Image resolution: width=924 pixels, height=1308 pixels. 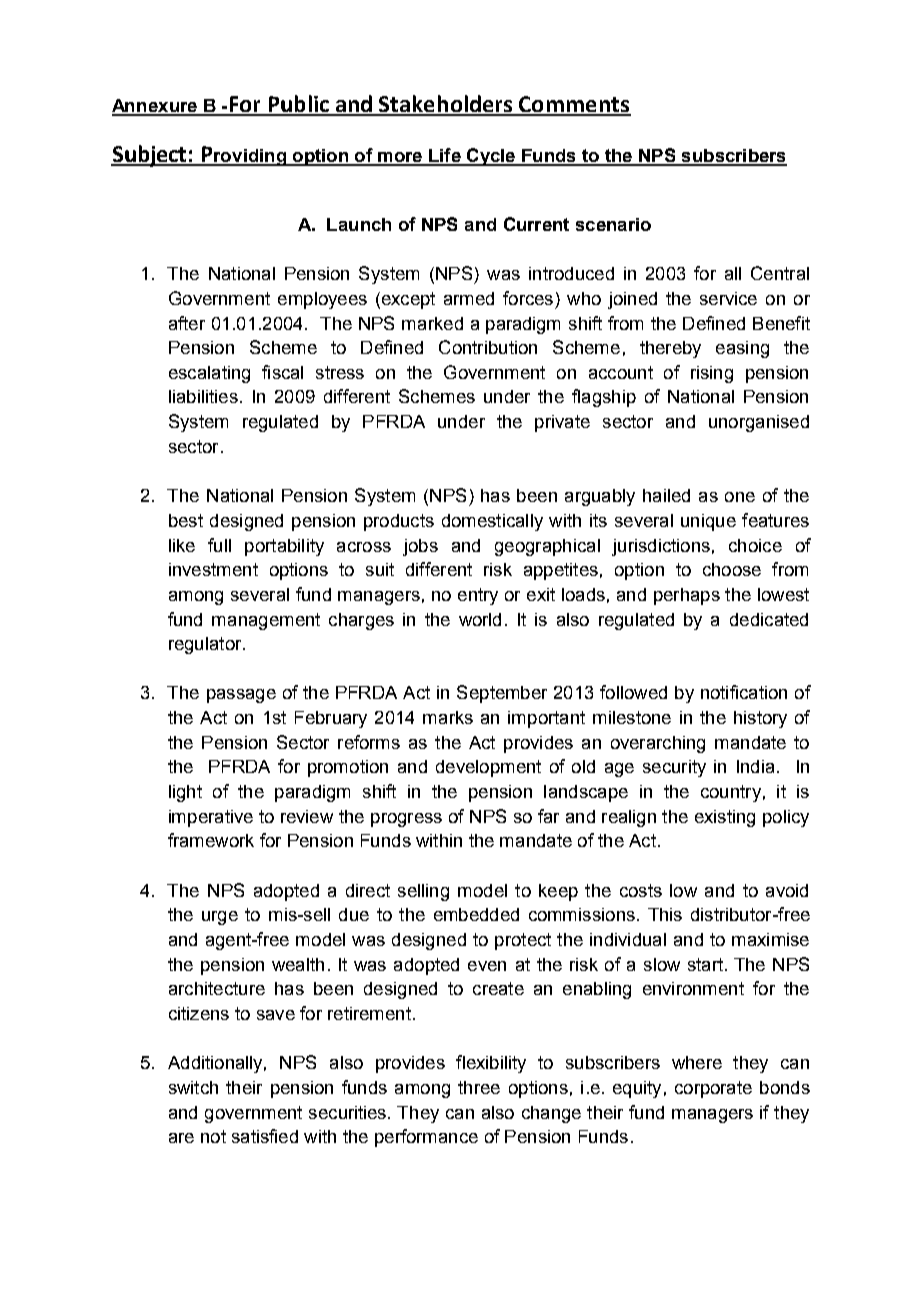 What do you see at coordinates (265, 1136) in the screenshot?
I see `satisfied` at bounding box center [265, 1136].
